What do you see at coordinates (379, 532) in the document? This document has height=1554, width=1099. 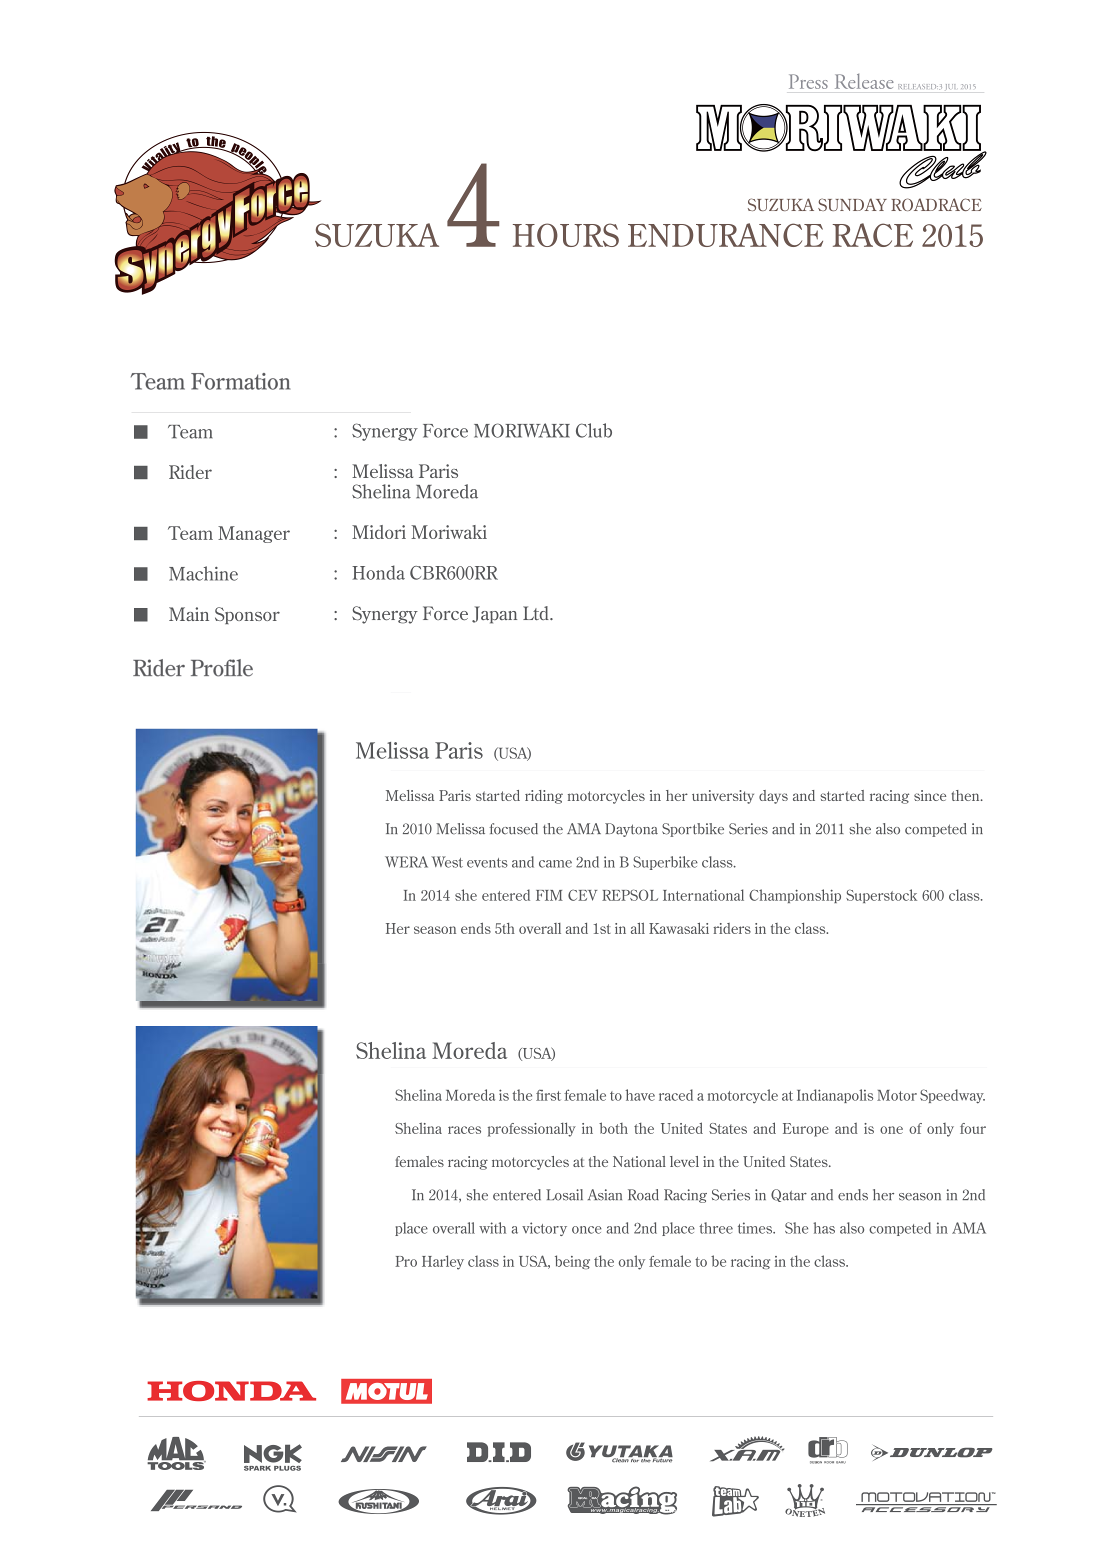 I see `Midori` at bounding box center [379, 532].
